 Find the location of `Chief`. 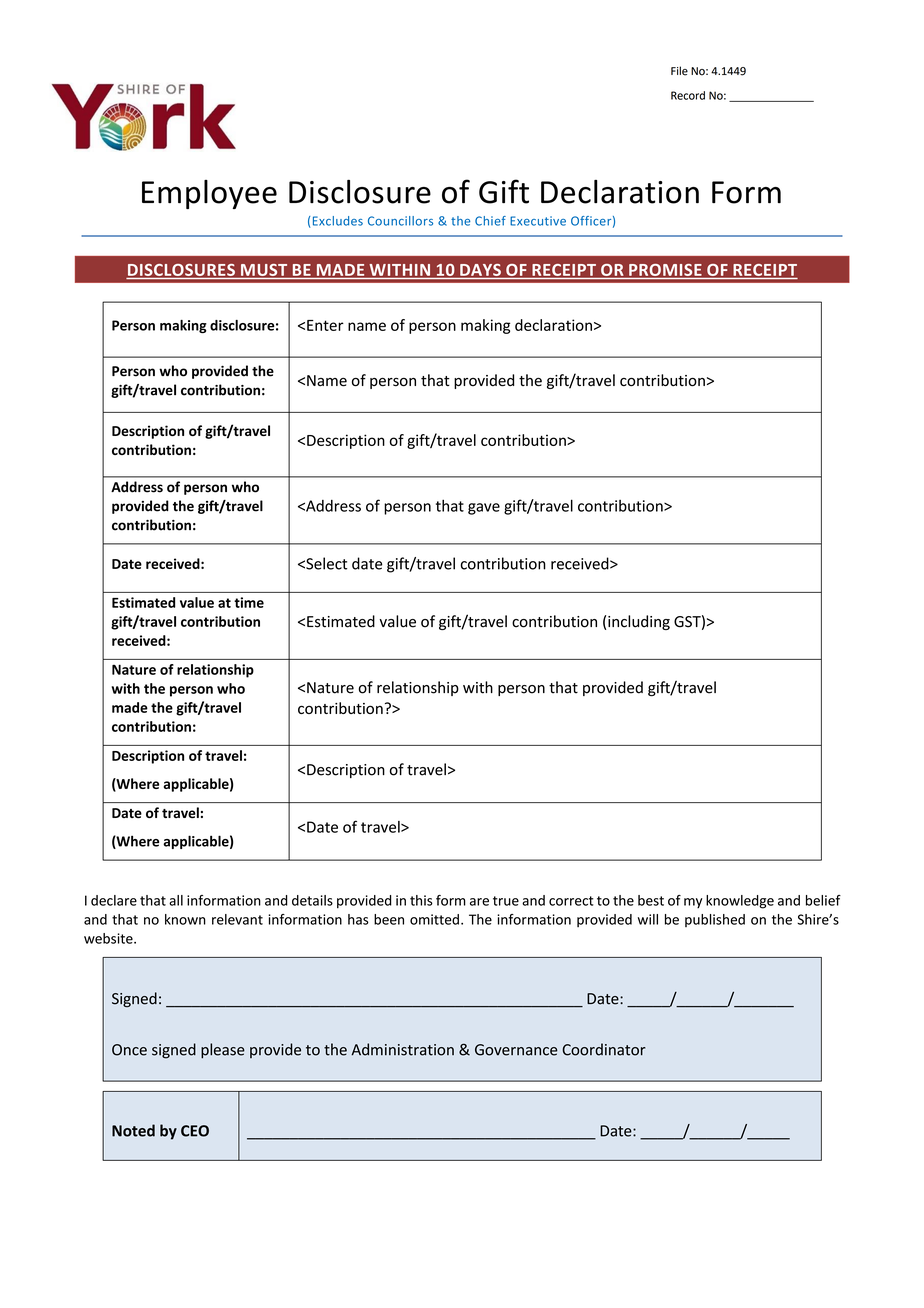

Chief is located at coordinates (490, 221).
